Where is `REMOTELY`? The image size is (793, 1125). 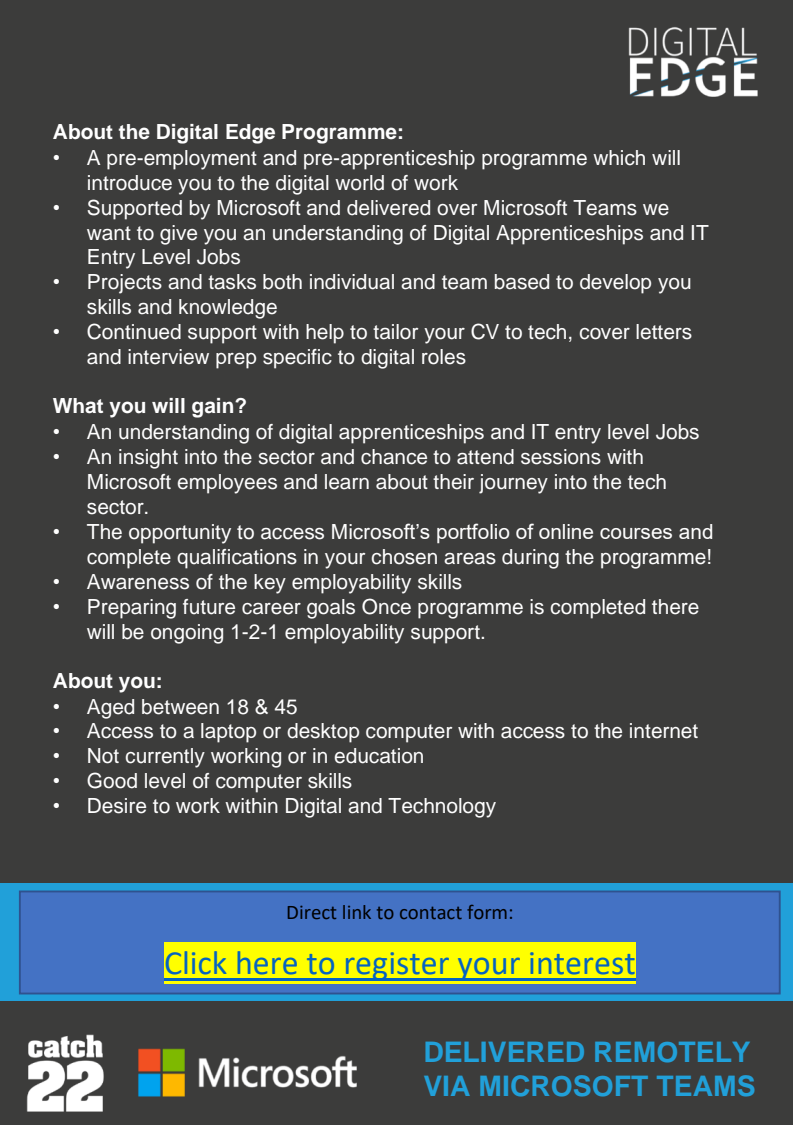
REMOTELY is located at coordinates (672, 1052).
